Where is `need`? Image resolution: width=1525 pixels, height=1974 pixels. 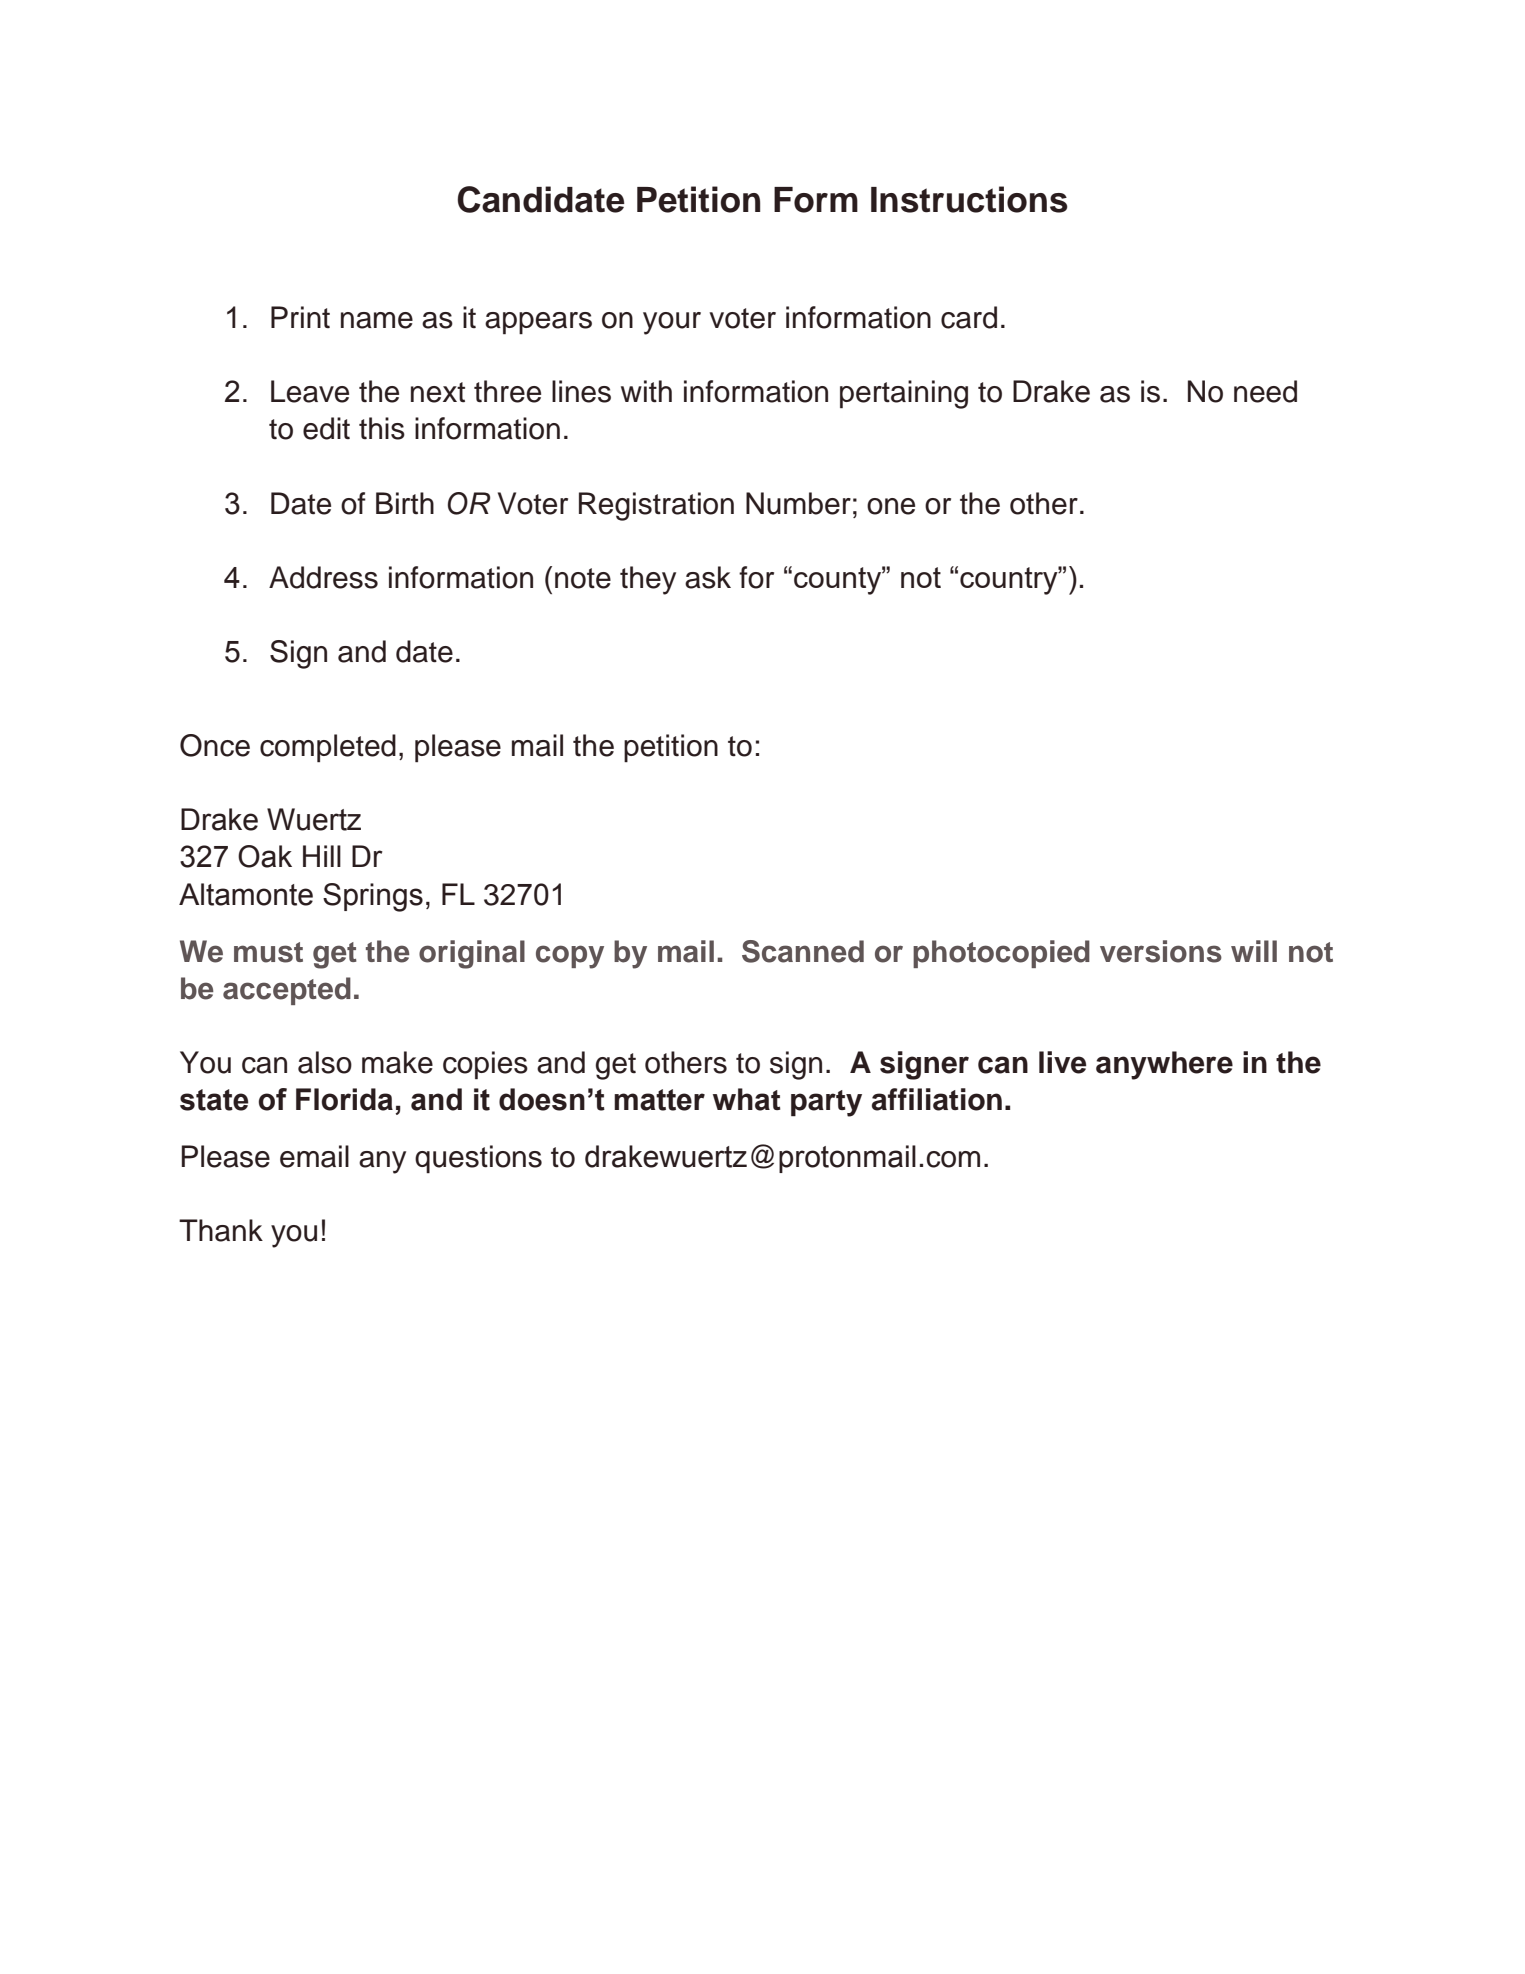 need is located at coordinates (1265, 391).
